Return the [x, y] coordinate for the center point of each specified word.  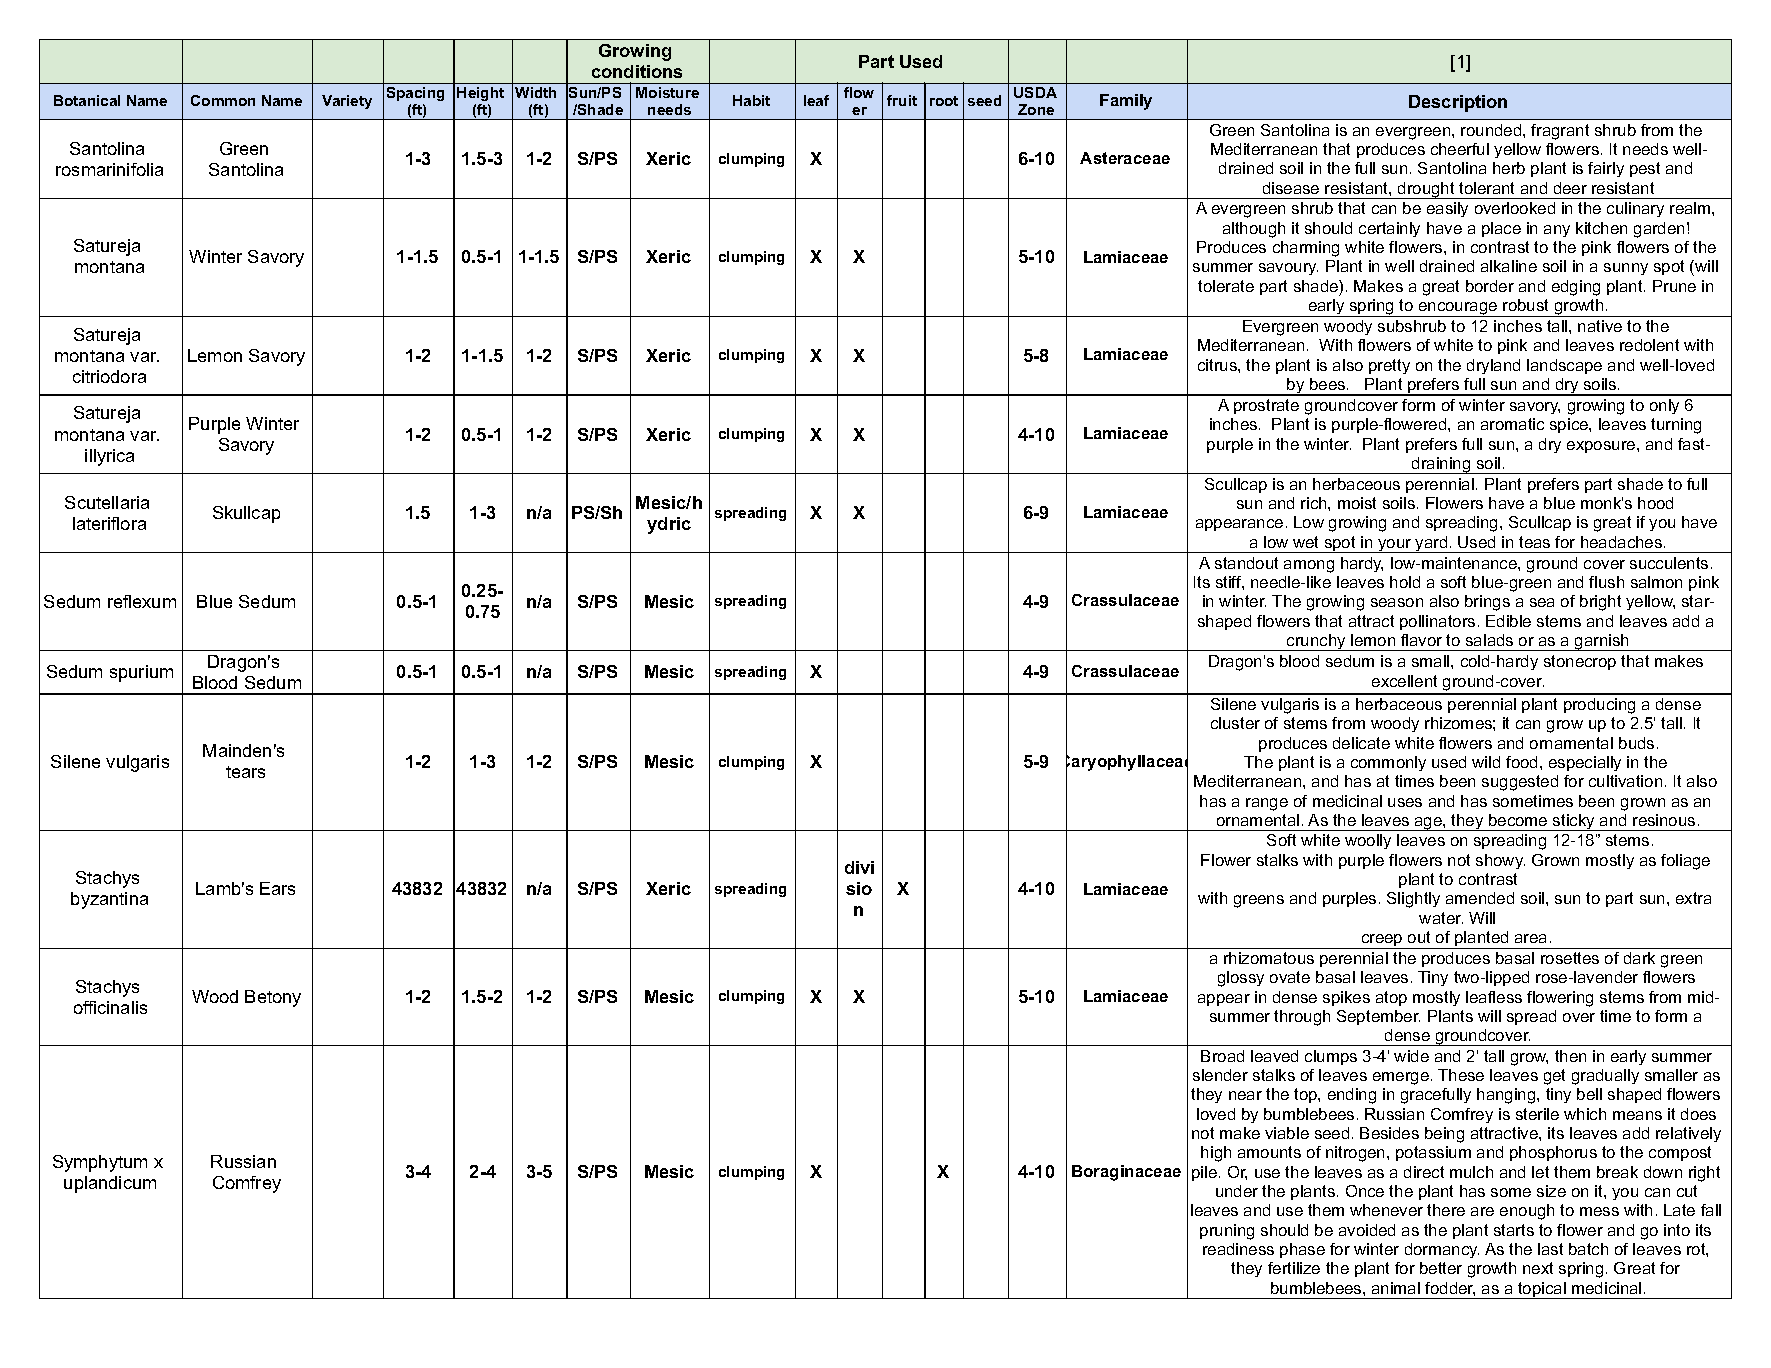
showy [1500, 861]
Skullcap [246, 514]
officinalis [110, 1007]
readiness [1238, 1249]
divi [859, 867]
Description [1458, 103]
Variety [347, 102]
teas [1534, 542]
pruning [1227, 1232]
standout [1246, 563]
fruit [902, 100]
